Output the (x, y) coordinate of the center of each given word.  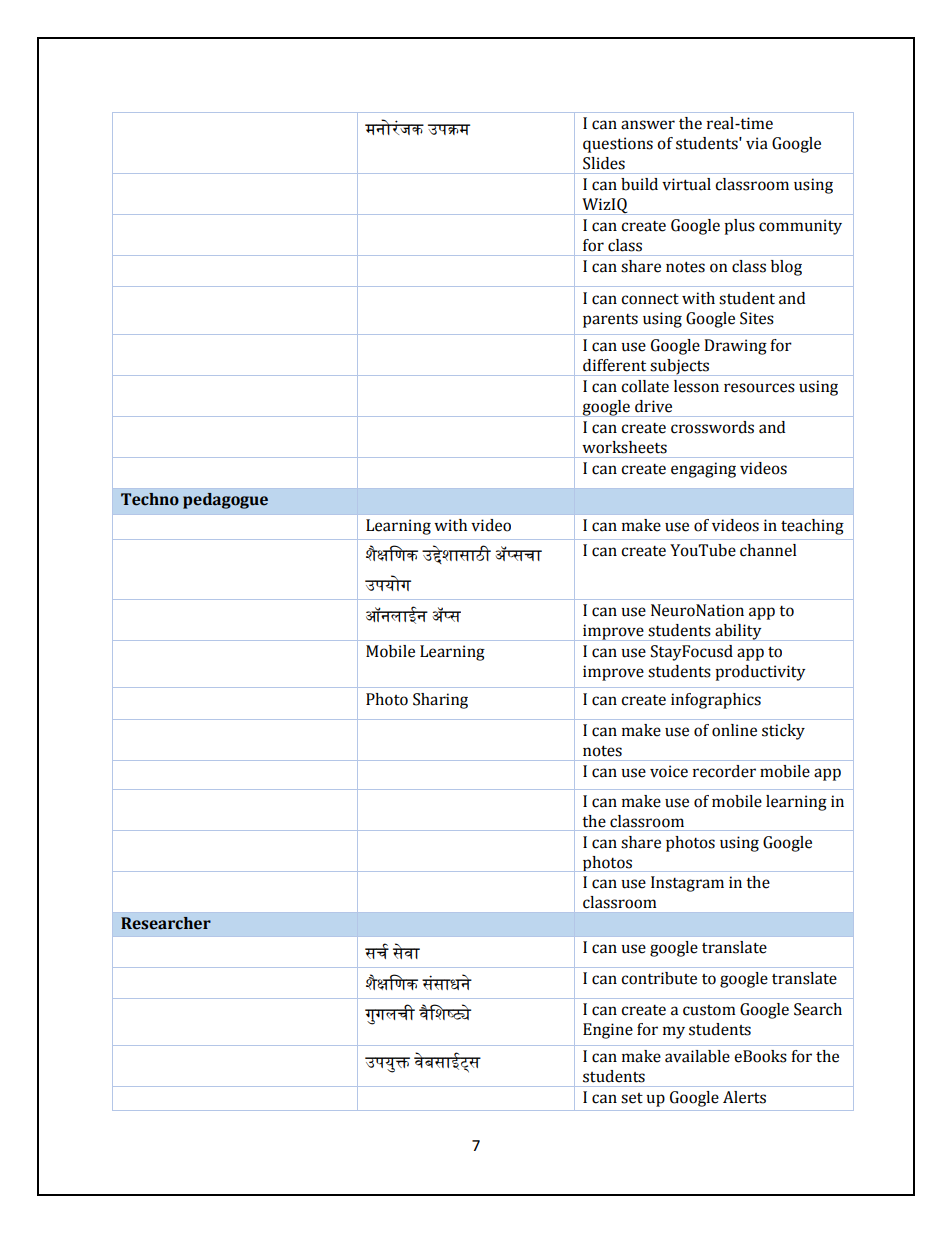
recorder (724, 771)
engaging (703, 470)
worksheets (624, 447)
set (632, 1098)
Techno (150, 499)
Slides (604, 163)
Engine (608, 1031)
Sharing (440, 701)
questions (618, 145)
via (757, 143)
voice (669, 771)
